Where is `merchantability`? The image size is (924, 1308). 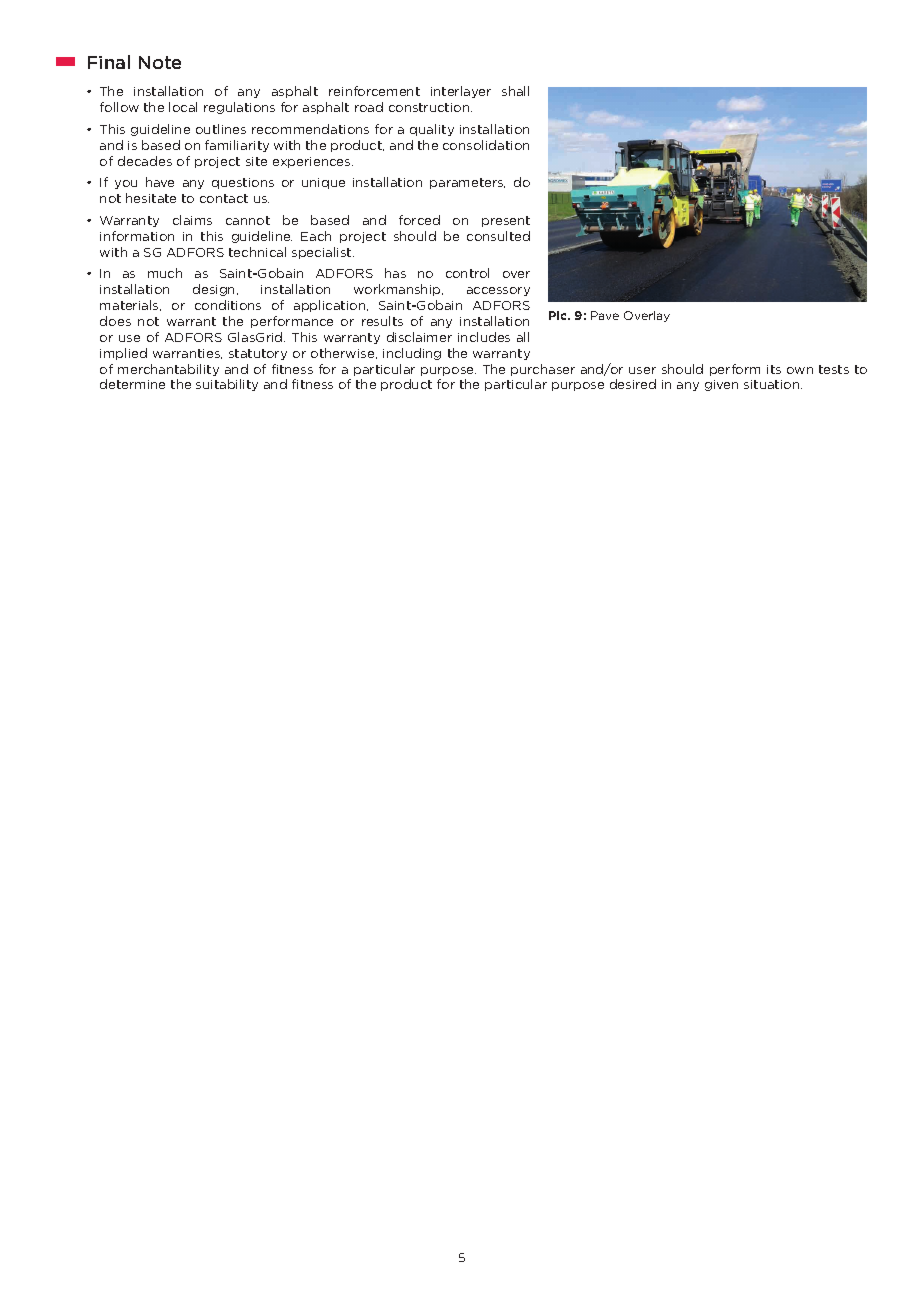
merchantability is located at coordinates (168, 370).
